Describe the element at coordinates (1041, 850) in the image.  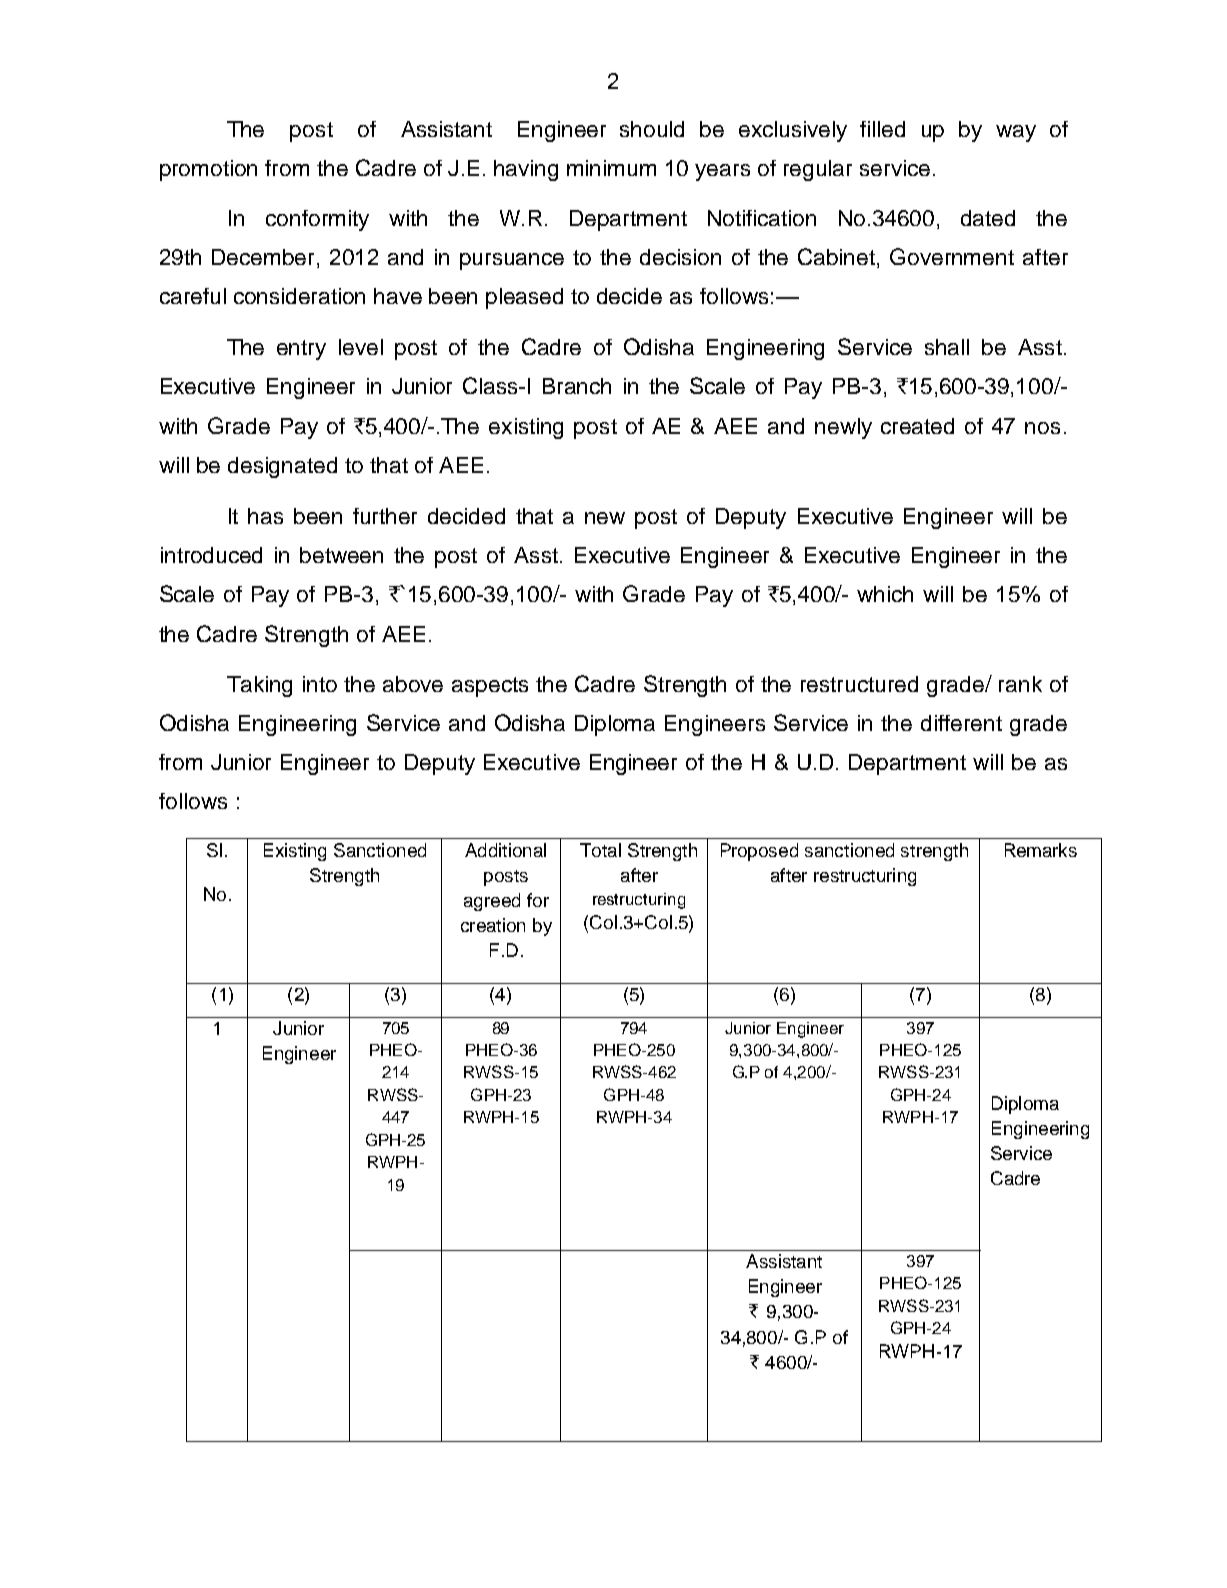
I see `Remarks` at that location.
